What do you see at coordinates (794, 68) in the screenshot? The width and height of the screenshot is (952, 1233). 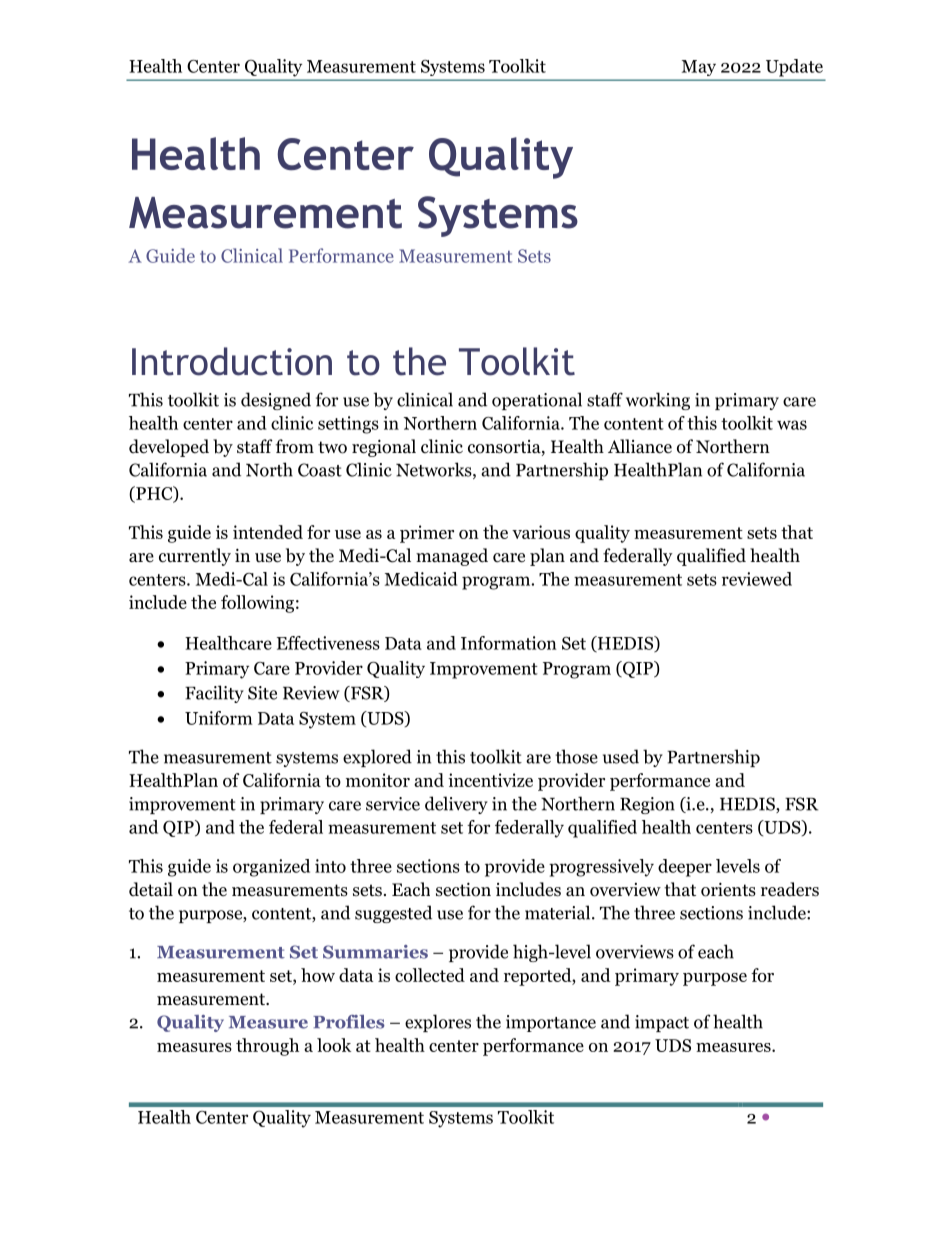 I see `Update` at bounding box center [794, 68].
